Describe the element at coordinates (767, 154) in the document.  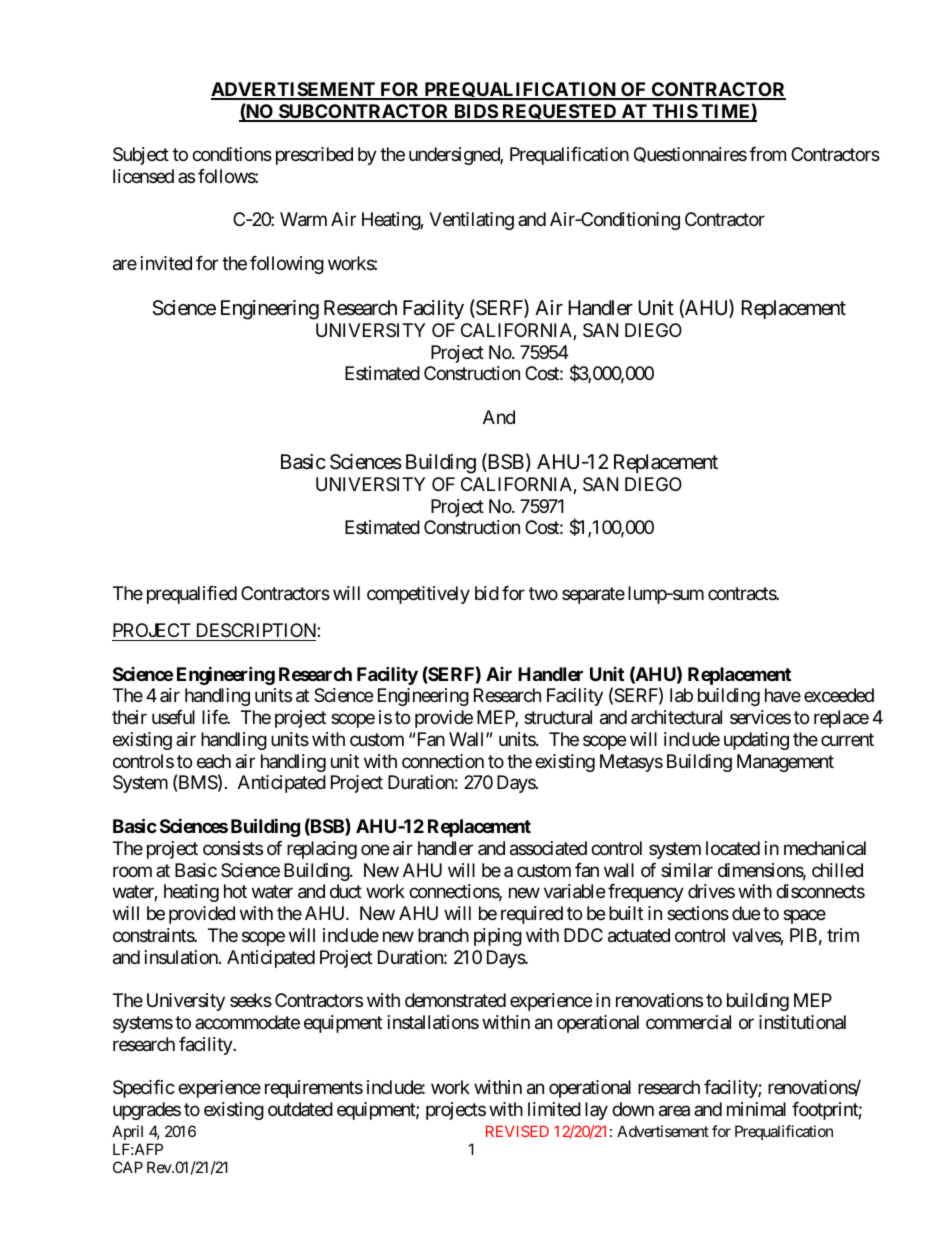
I see `from` at that location.
